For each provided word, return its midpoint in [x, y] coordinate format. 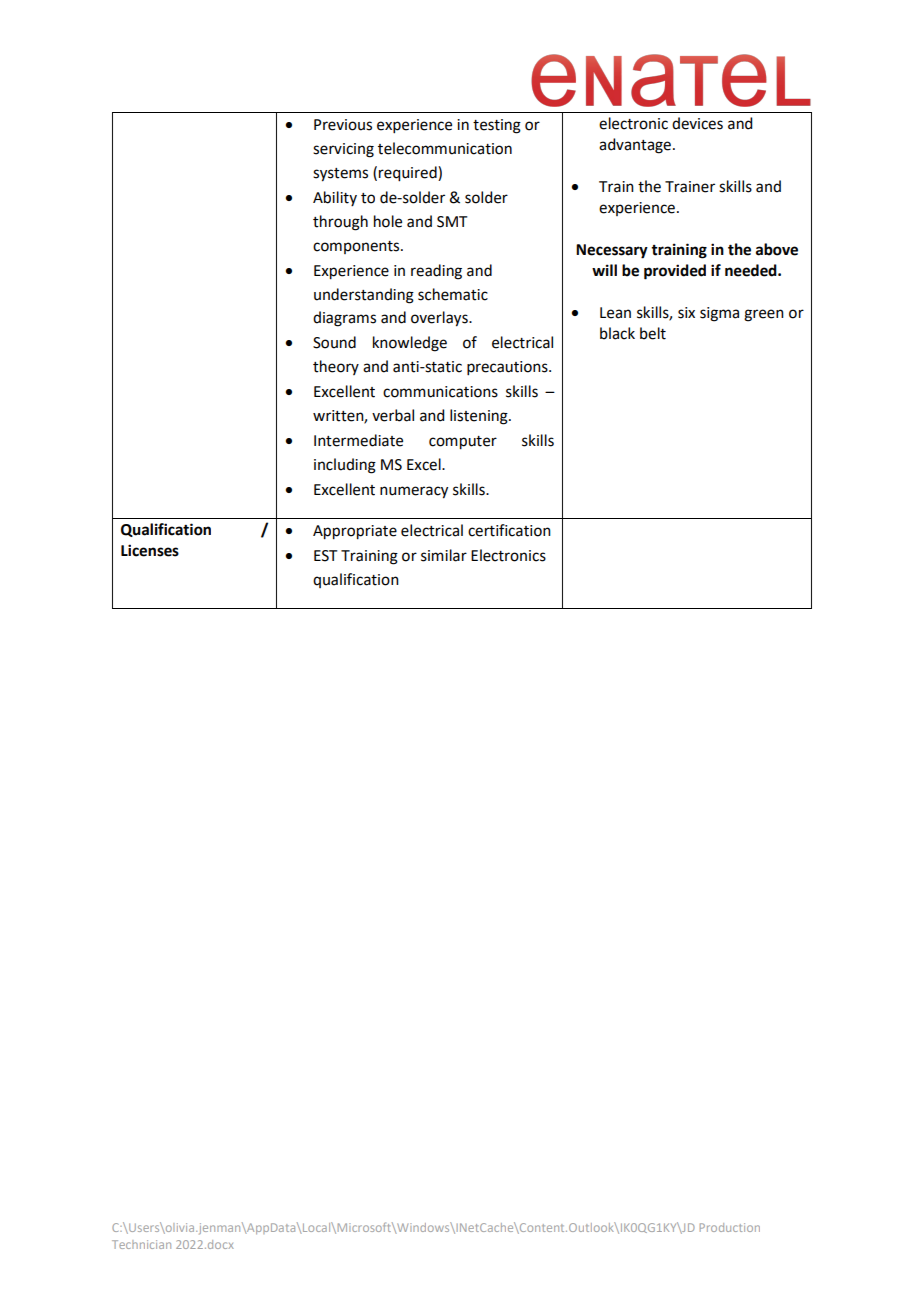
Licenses [150, 550]
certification [509, 530]
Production [730, 1227]
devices [697, 123]
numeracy [414, 492]
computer [463, 443]
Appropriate [355, 532]
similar [444, 555]
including [345, 466]
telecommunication [445, 148]
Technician [141, 1244]
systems [340, 175]
